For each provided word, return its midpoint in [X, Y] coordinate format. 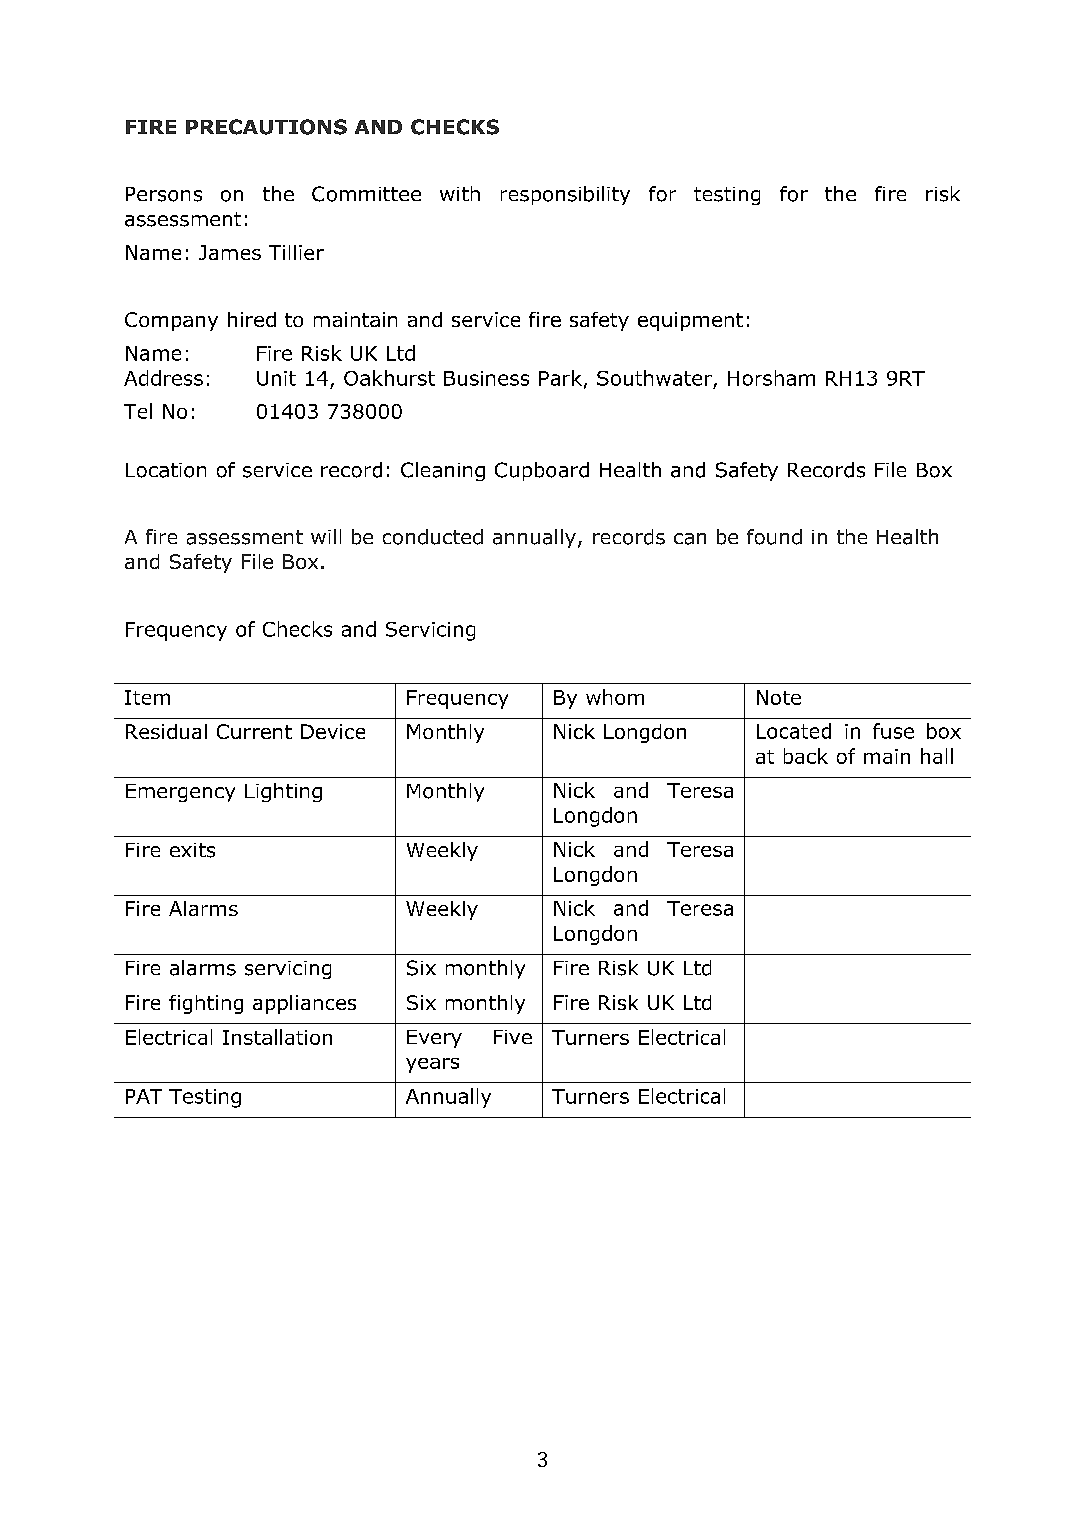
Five [513, 1037]
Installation [277, 1037]
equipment [690, 321]
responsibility [565, 195]
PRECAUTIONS [266, 127]
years [432, 1065]
